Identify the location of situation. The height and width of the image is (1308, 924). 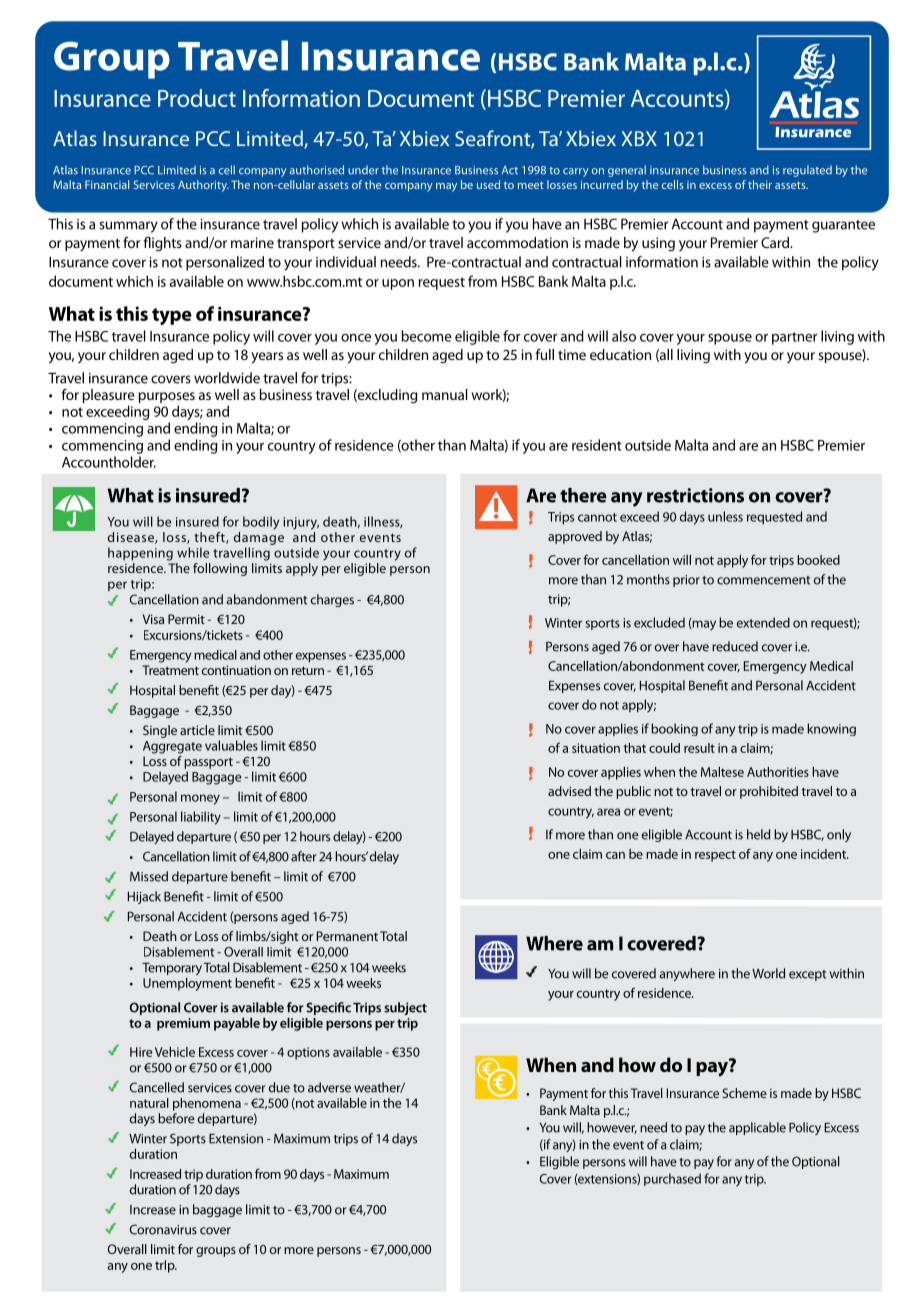
(596, 748).
